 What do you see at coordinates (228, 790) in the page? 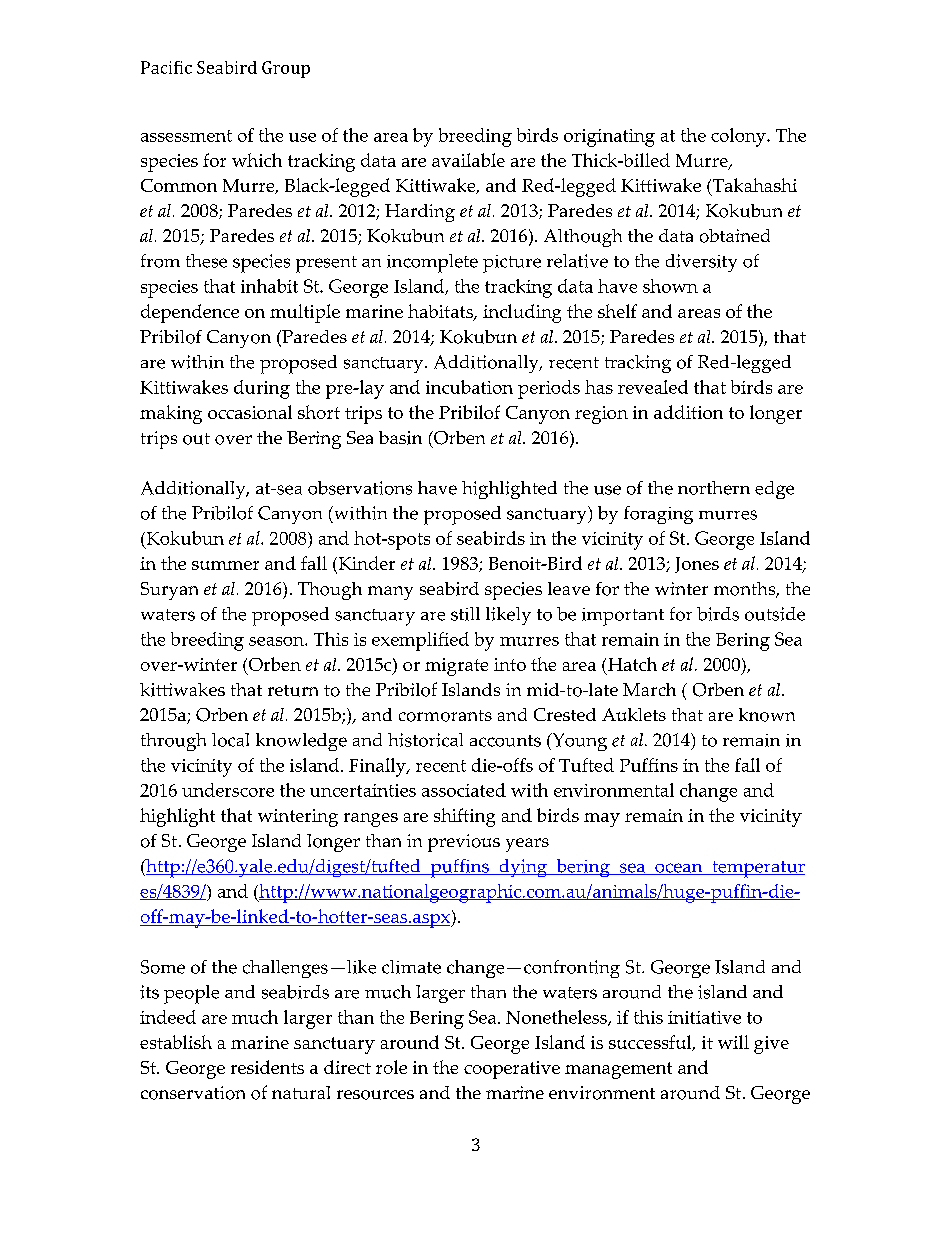
I see `underscore` at bounding box center [228, 790].
